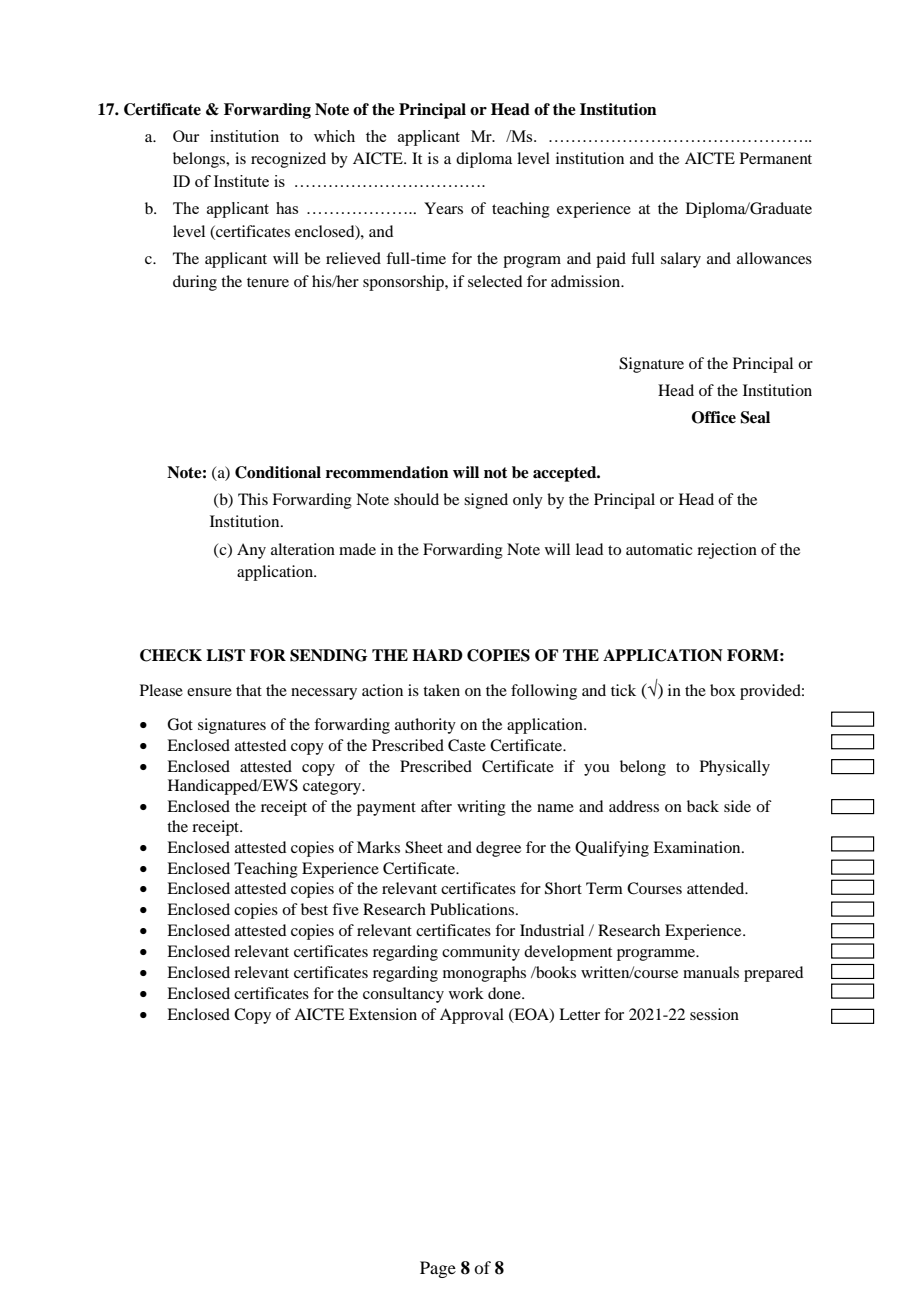 This document has height=1308, width=924. I want to click on monographs, so click(484, 974).
